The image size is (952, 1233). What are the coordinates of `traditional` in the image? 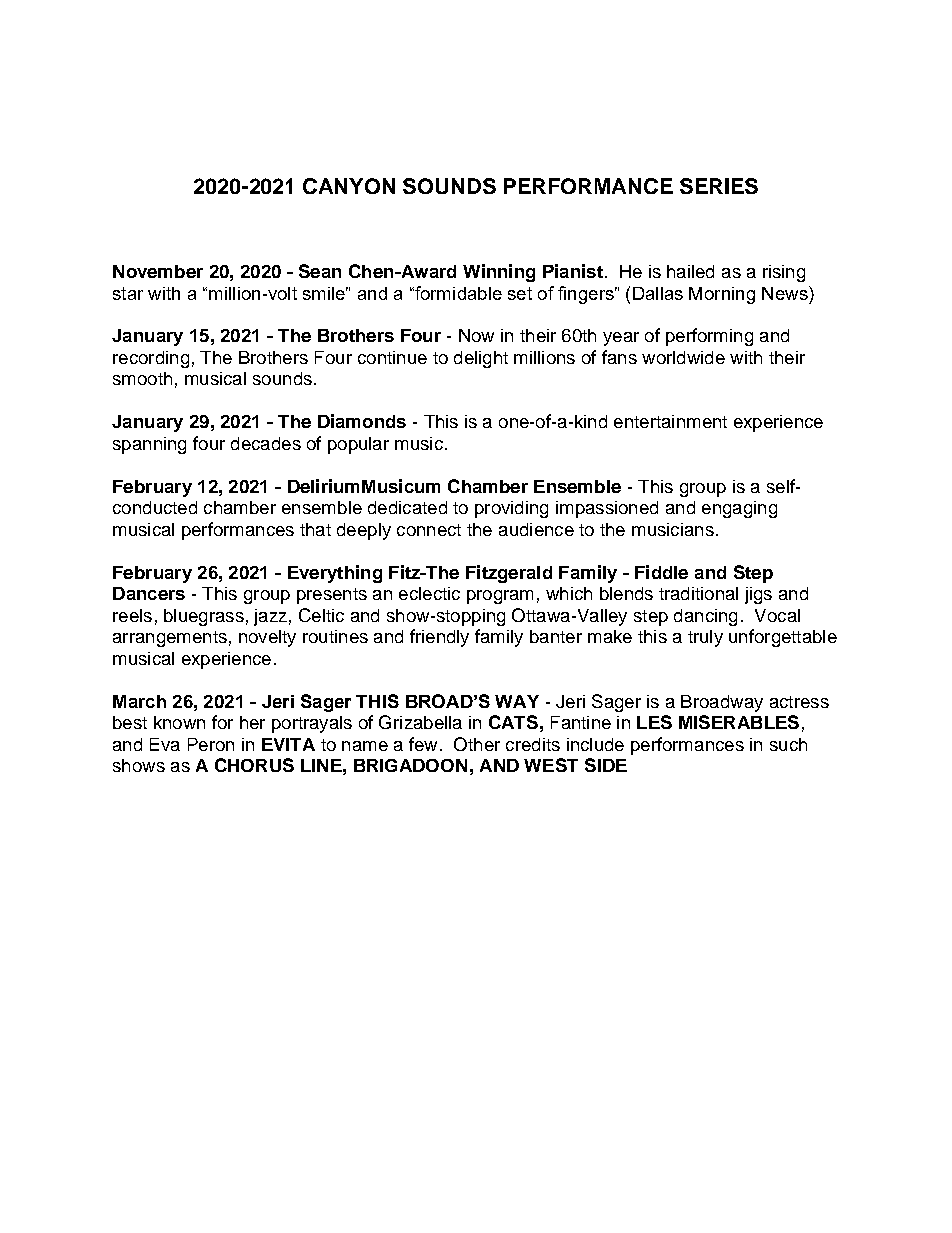 It's located at (698, 593).
